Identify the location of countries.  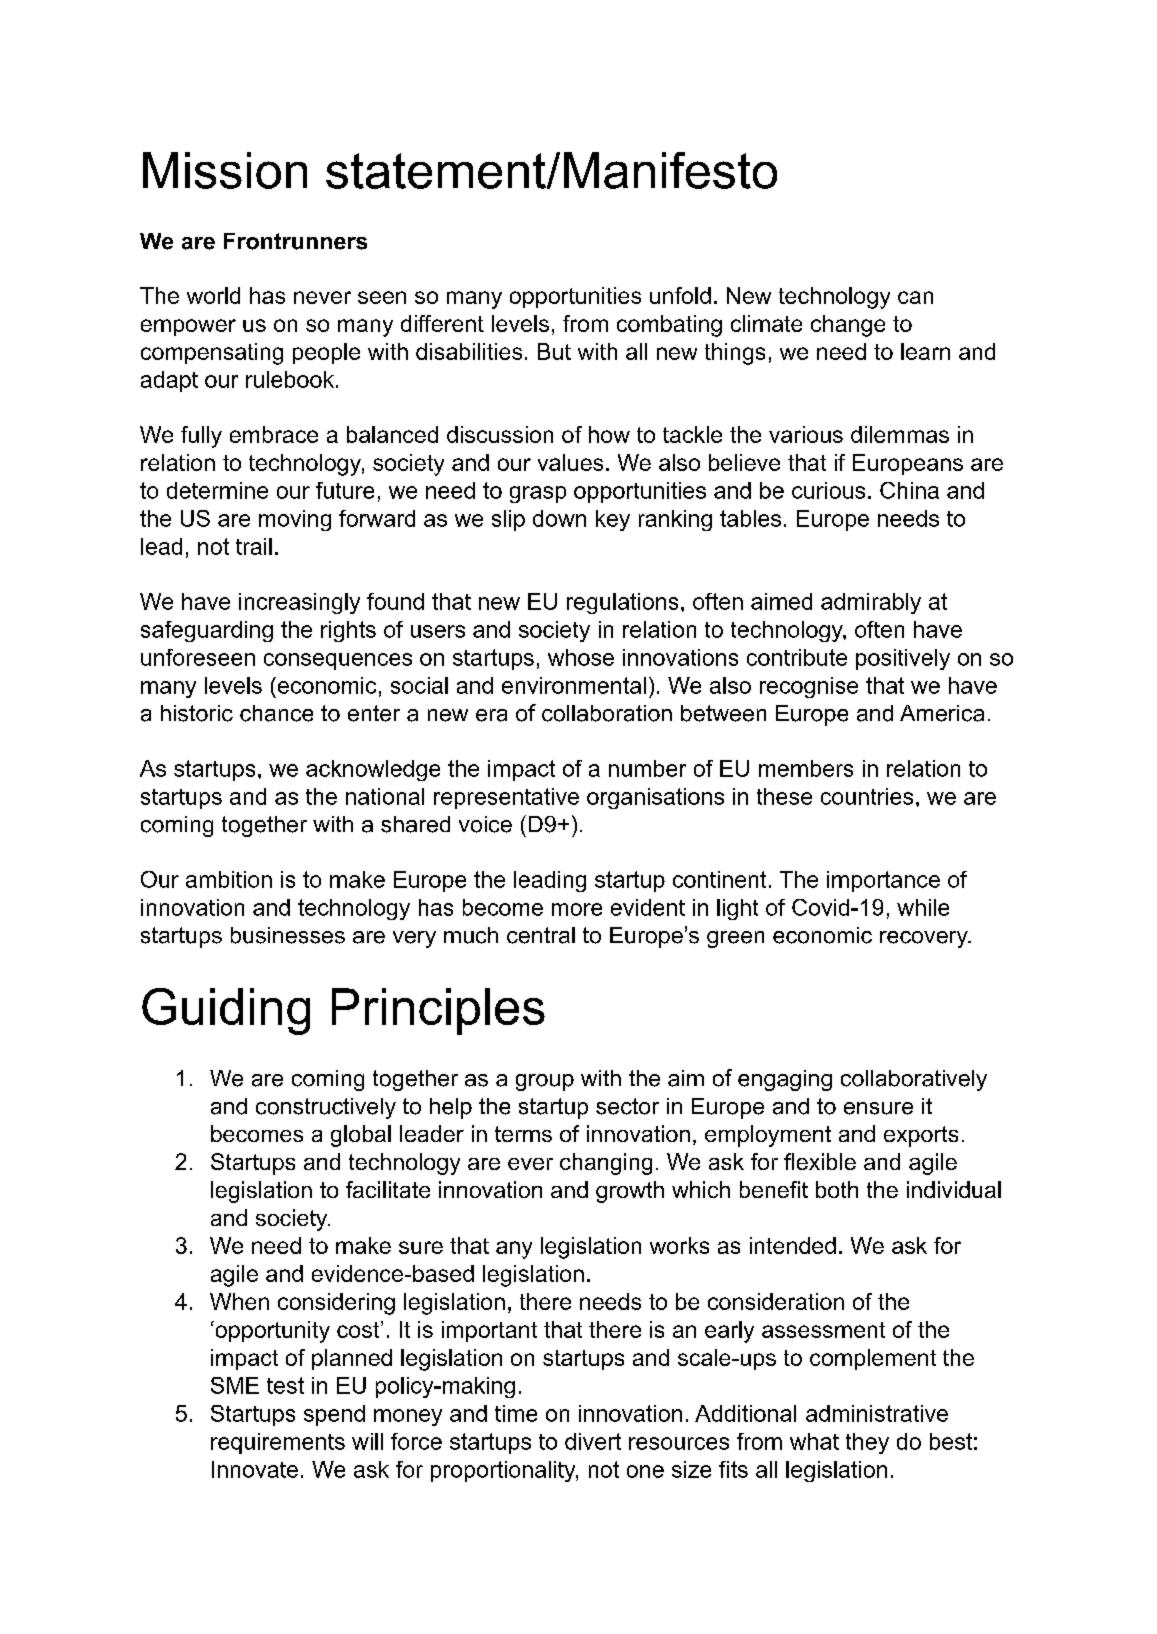
(867, 796).
